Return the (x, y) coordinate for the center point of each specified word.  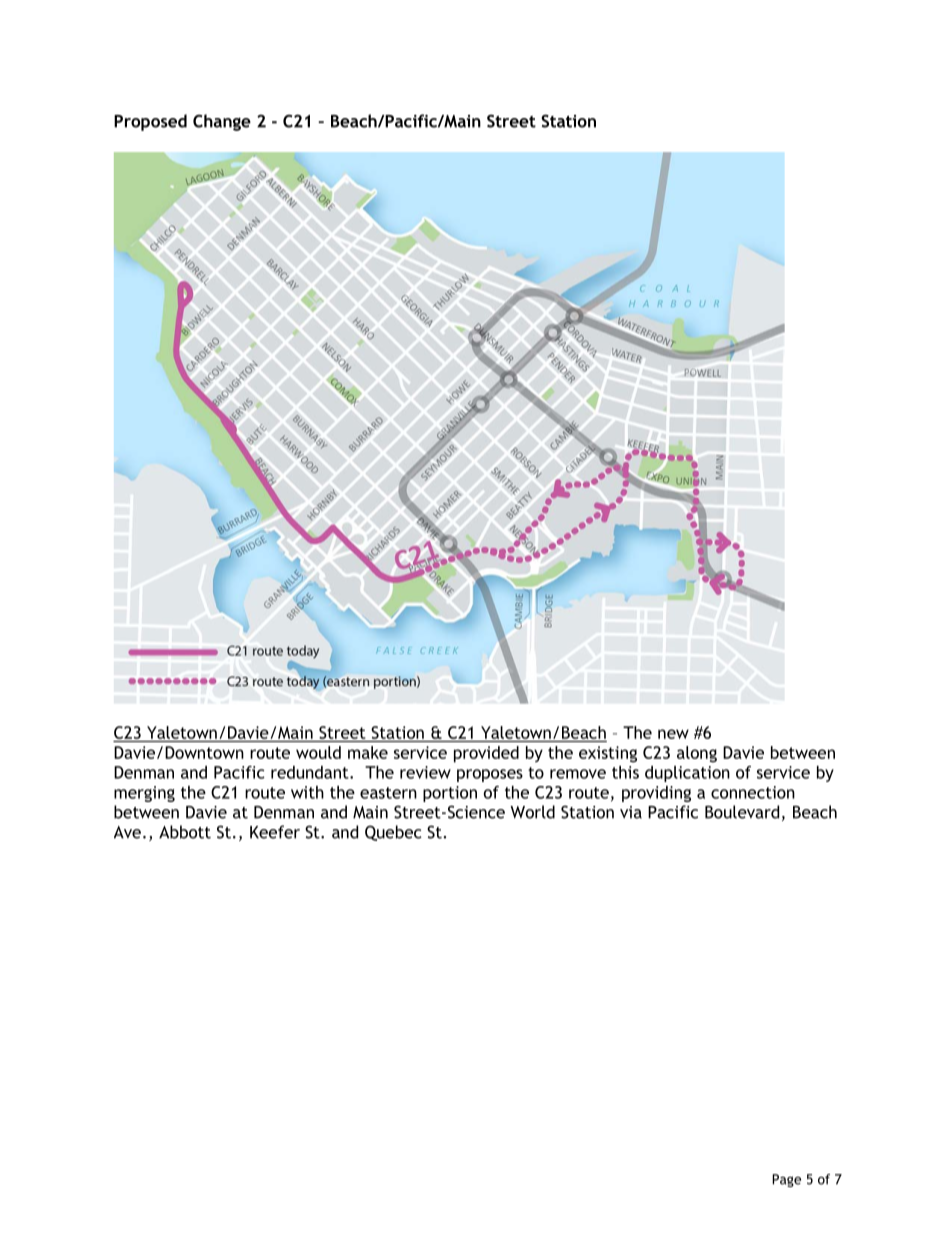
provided (486, 754)
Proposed (150, 122)
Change (222, 122)
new (673, 734)
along (697, 754)
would (318, 752)
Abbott (185, 832)
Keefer (275, 832)
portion (450, 794)
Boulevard (742, 812)
